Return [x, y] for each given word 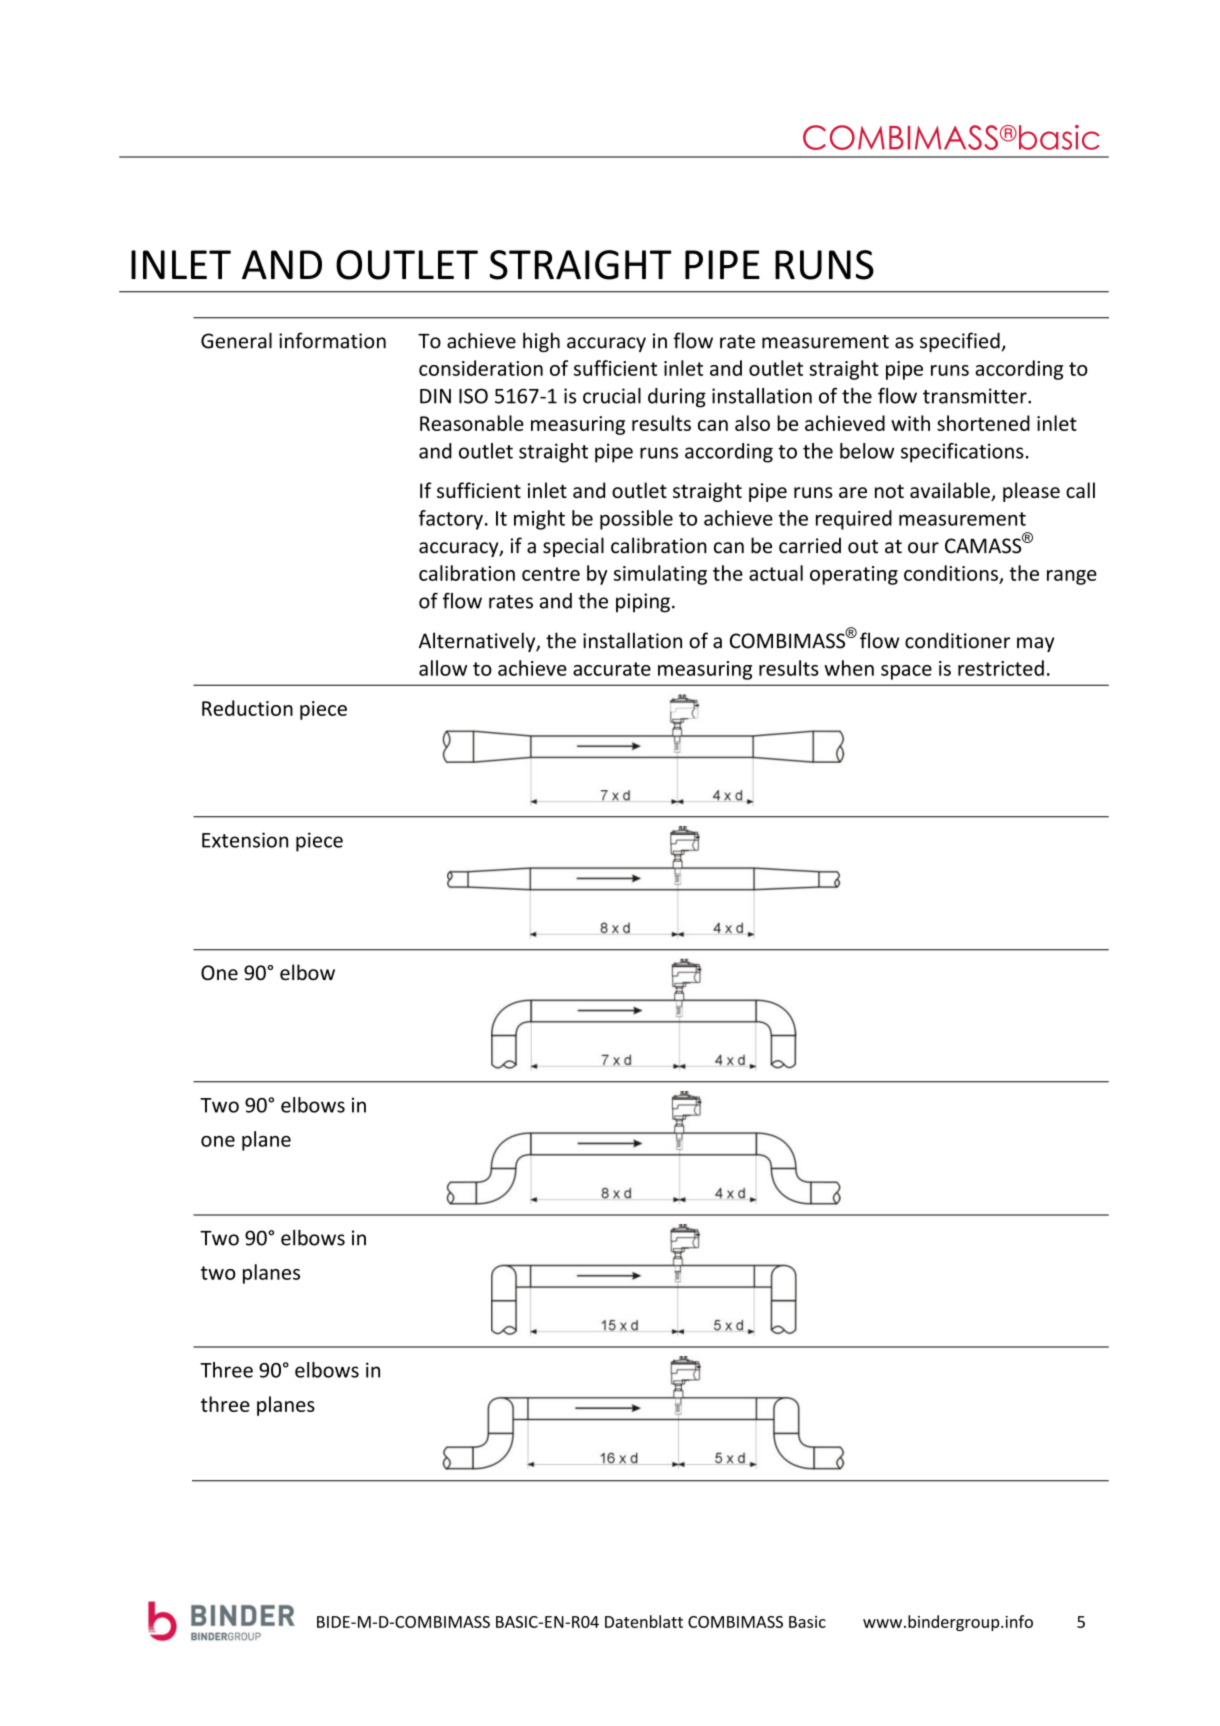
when [849, 668]
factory [451, 520]
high [541, 342]
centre [551, 574]
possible [636, 520]
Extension [245, 840]
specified [960, 342]
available [951, 491]
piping [643, 603]
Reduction [247, 708]
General [236, 340]
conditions [951, 573]
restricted [1001, 668]
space [906, 672]
